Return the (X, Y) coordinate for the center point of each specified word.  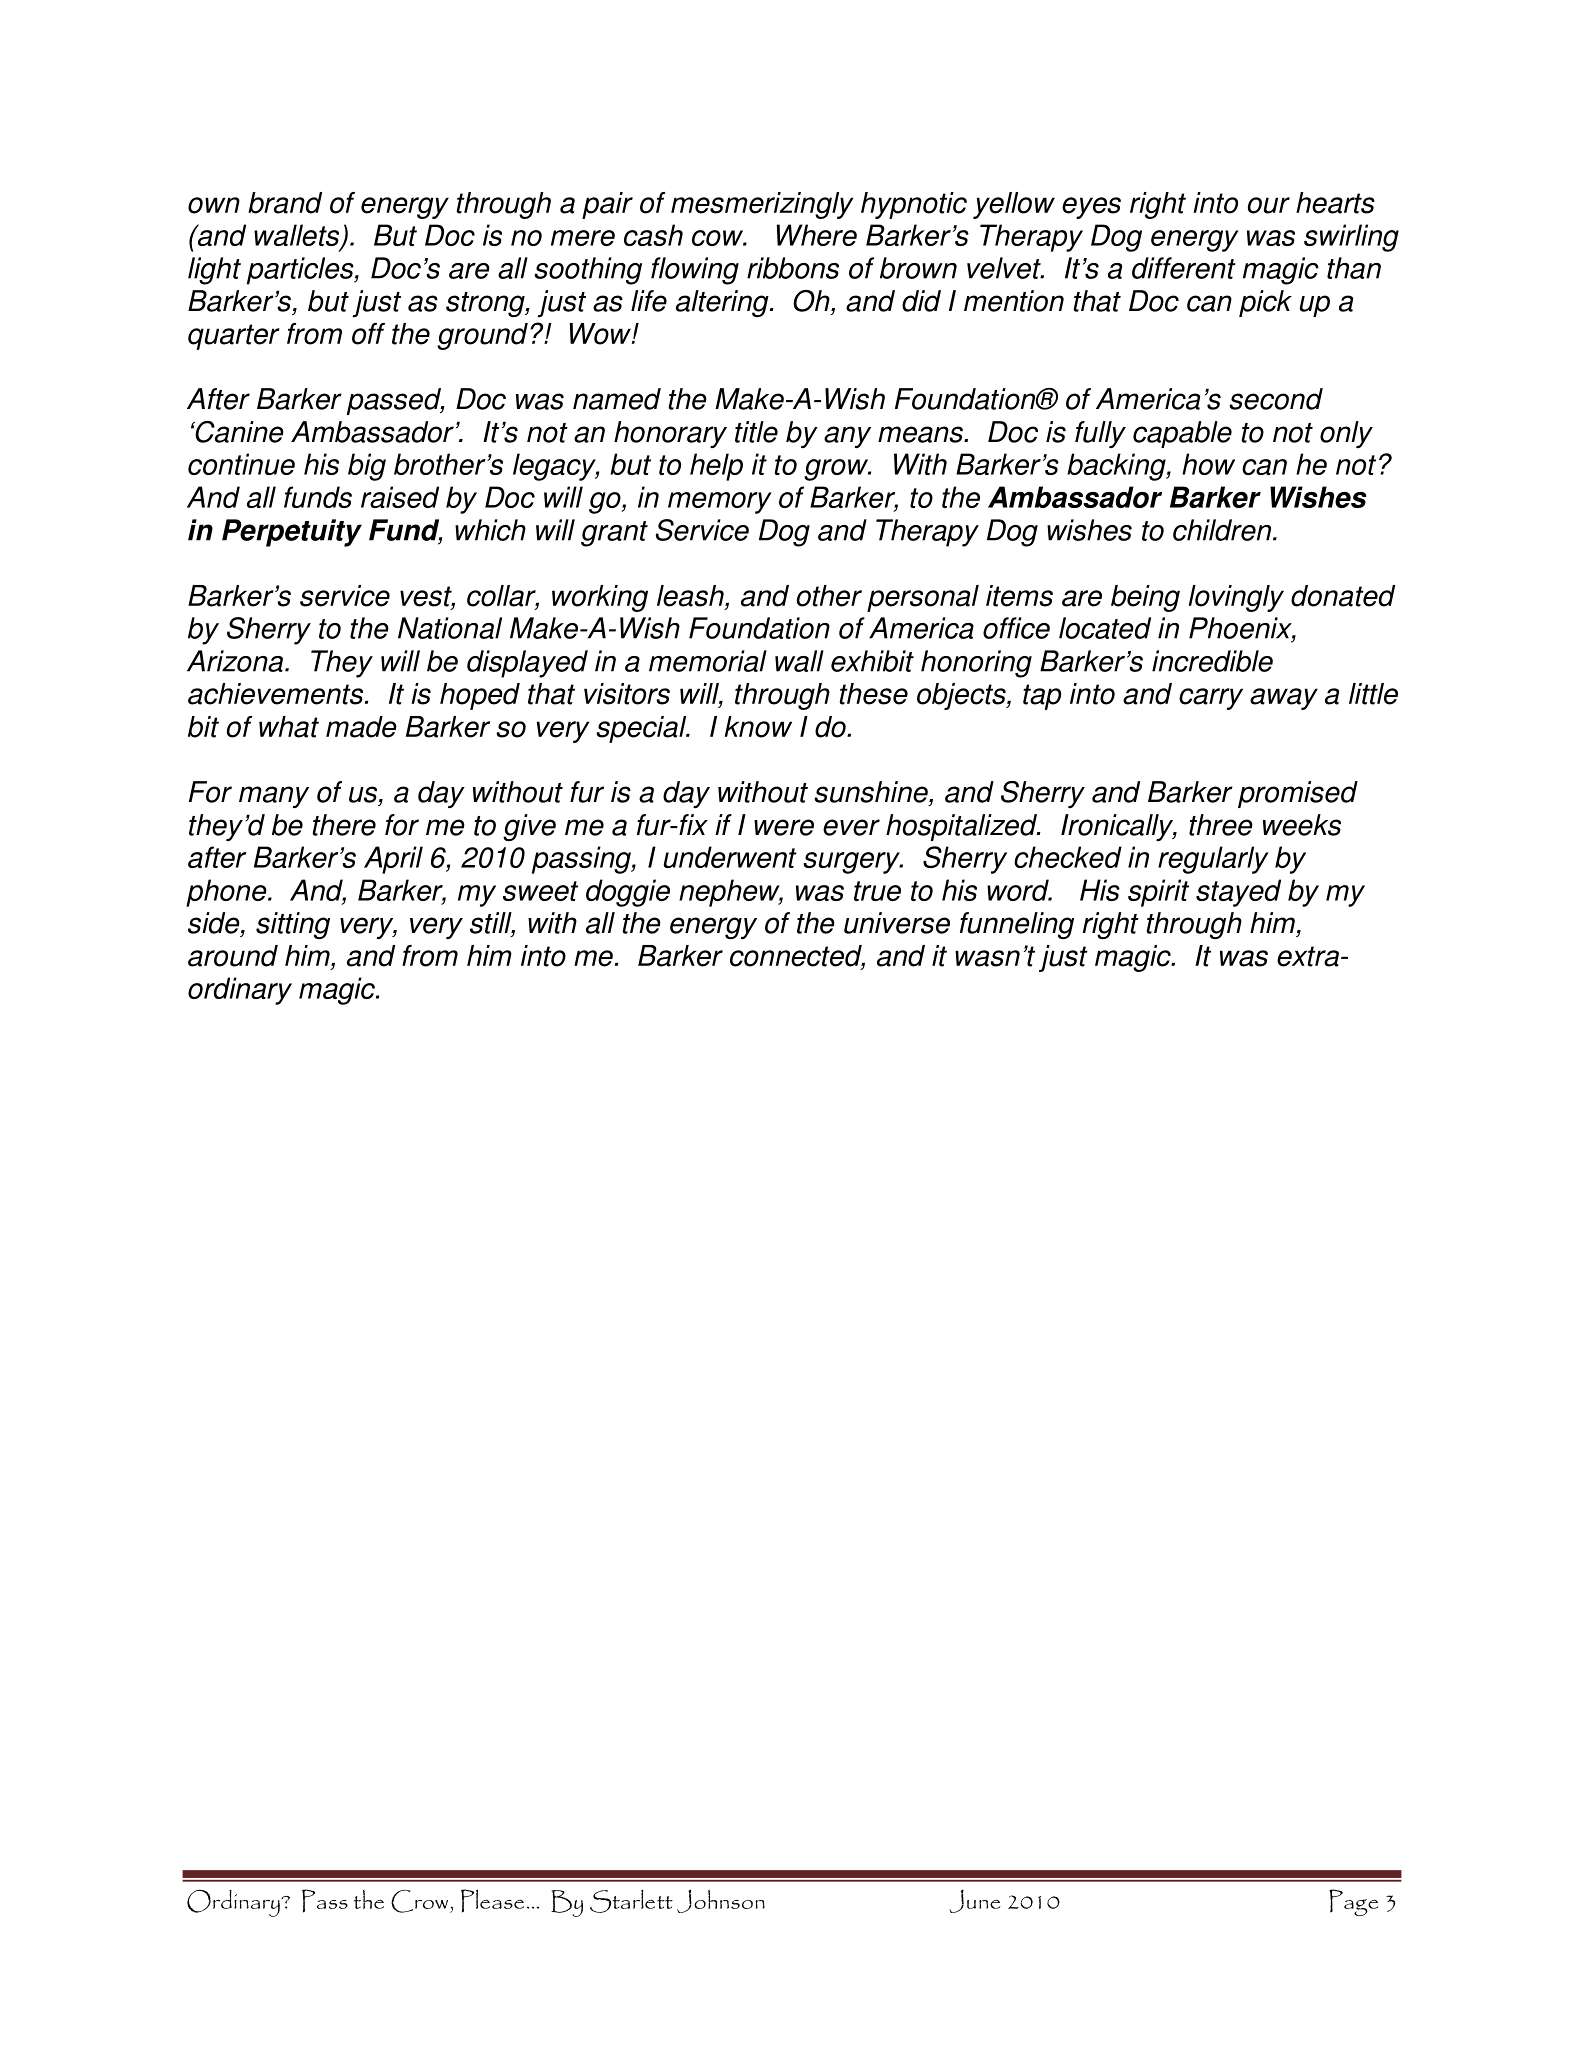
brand (285, 203)
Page (1354, 1902)
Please (492, 1901)
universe (897, 923)
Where (817, 235)
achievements (275, 694)
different (1184, 268)
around (233, 956)
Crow (419, 1901)
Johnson (721, 1901)
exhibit (872, 661)
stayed (1238, 893)
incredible (1212, 661)
